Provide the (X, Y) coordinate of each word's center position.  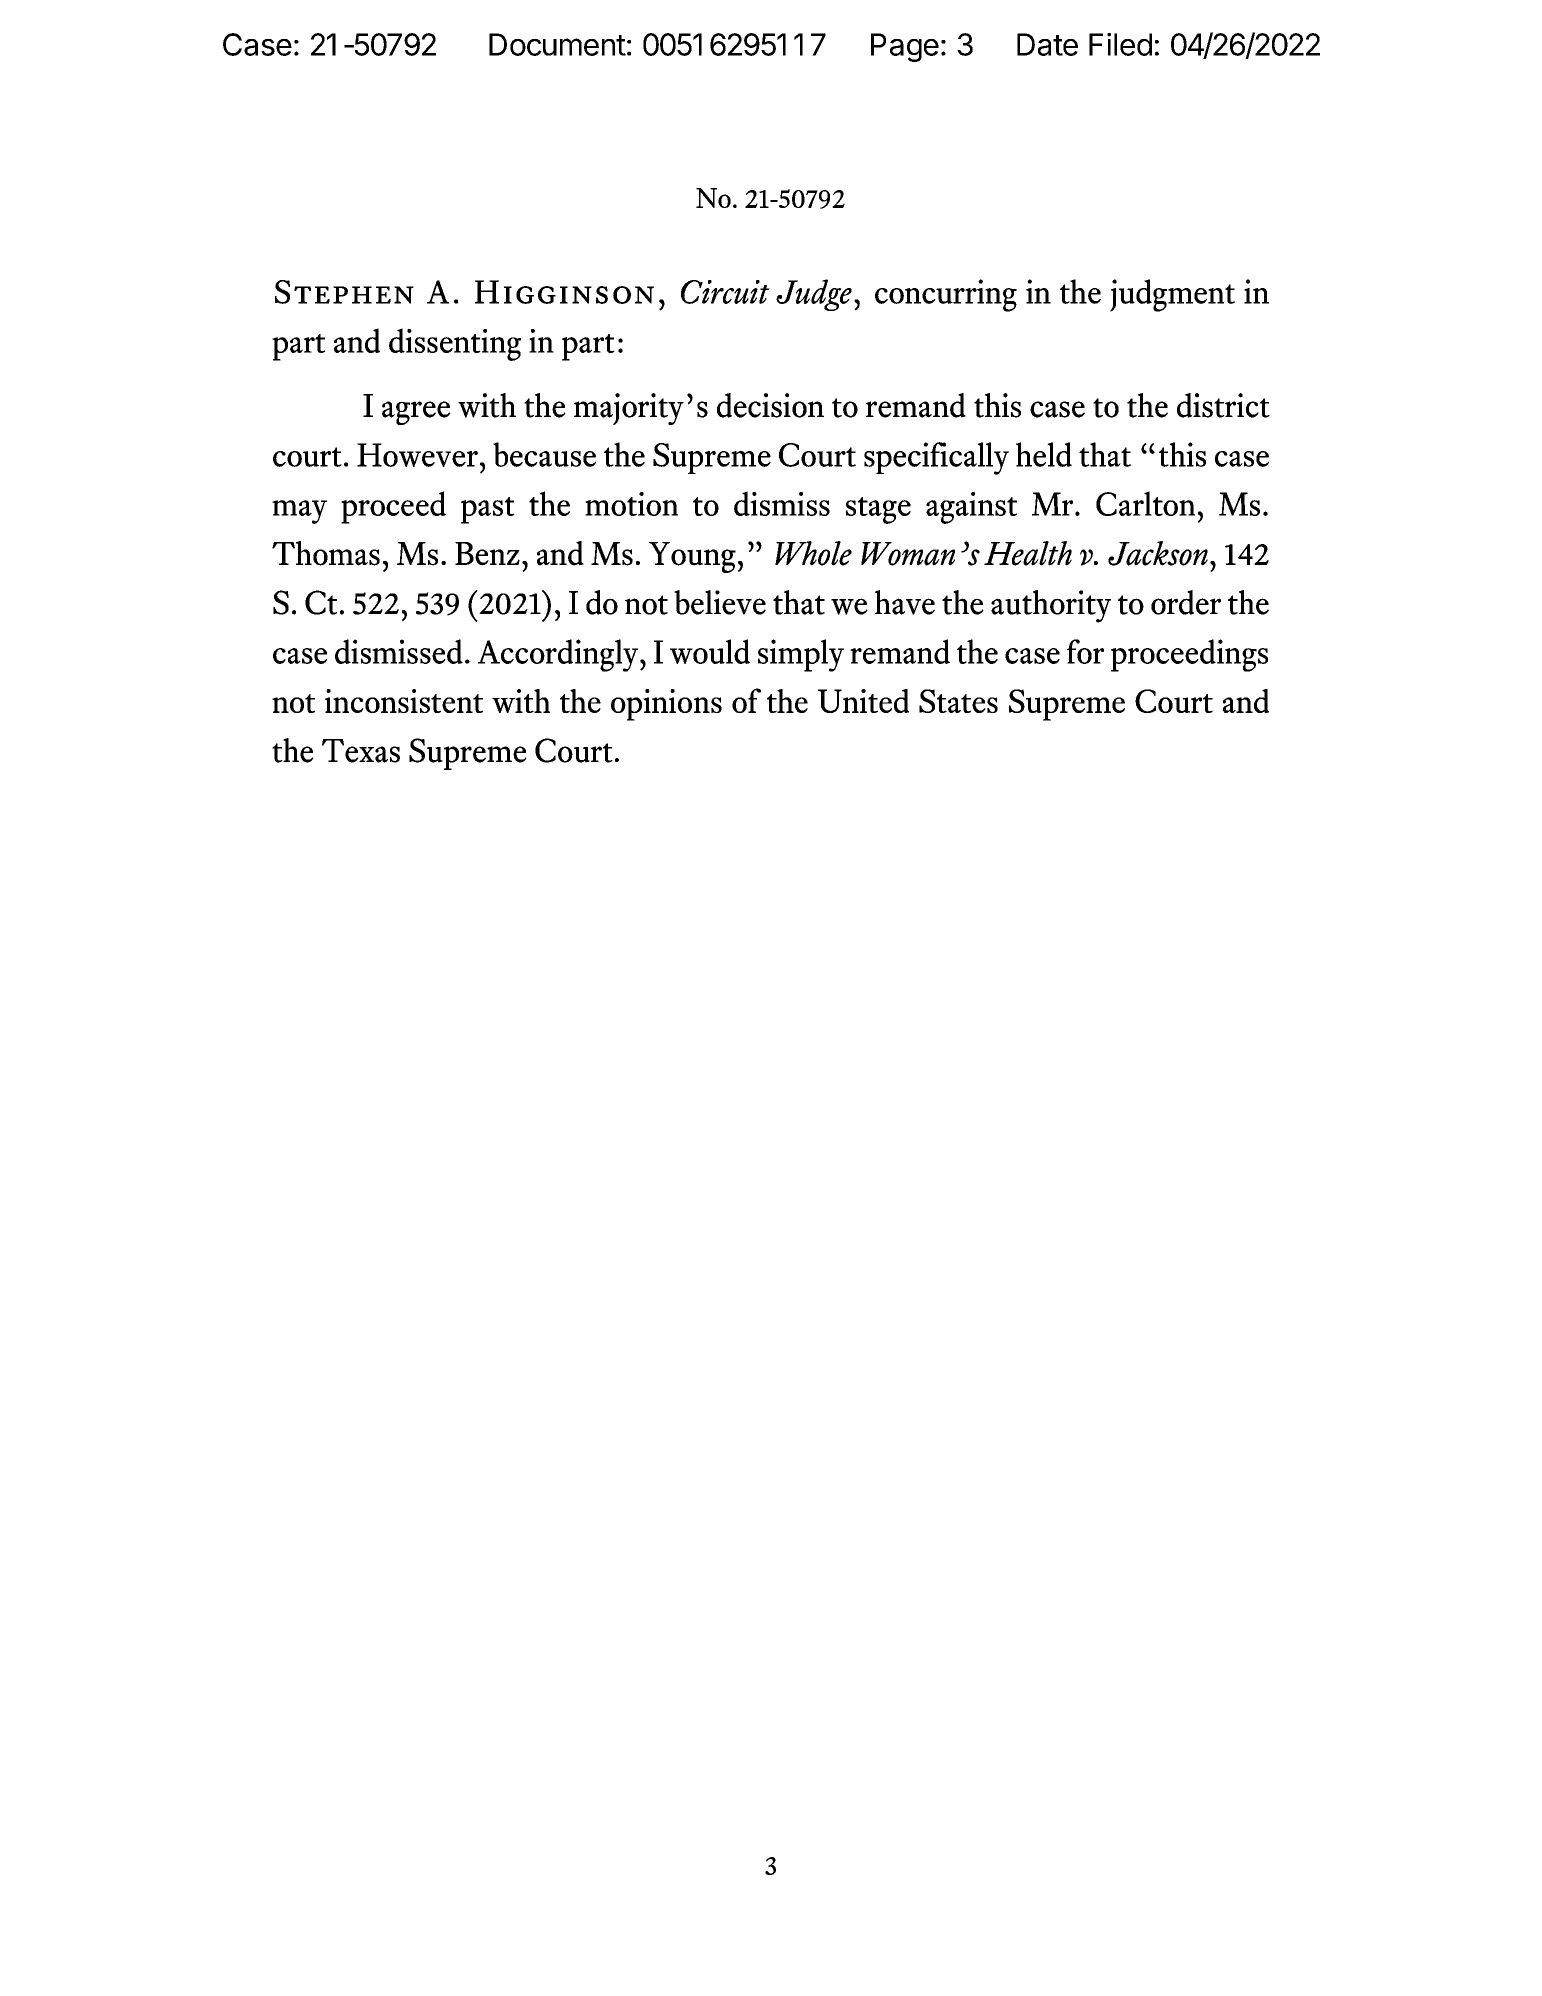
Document (557, 44)
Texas (361, 751)
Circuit (725, 292)
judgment (1172, 295)
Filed (1120, 44)
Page (905, 47)
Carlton (1145, 503)
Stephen (344, 292)
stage (878, 510)
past (488, 510)
